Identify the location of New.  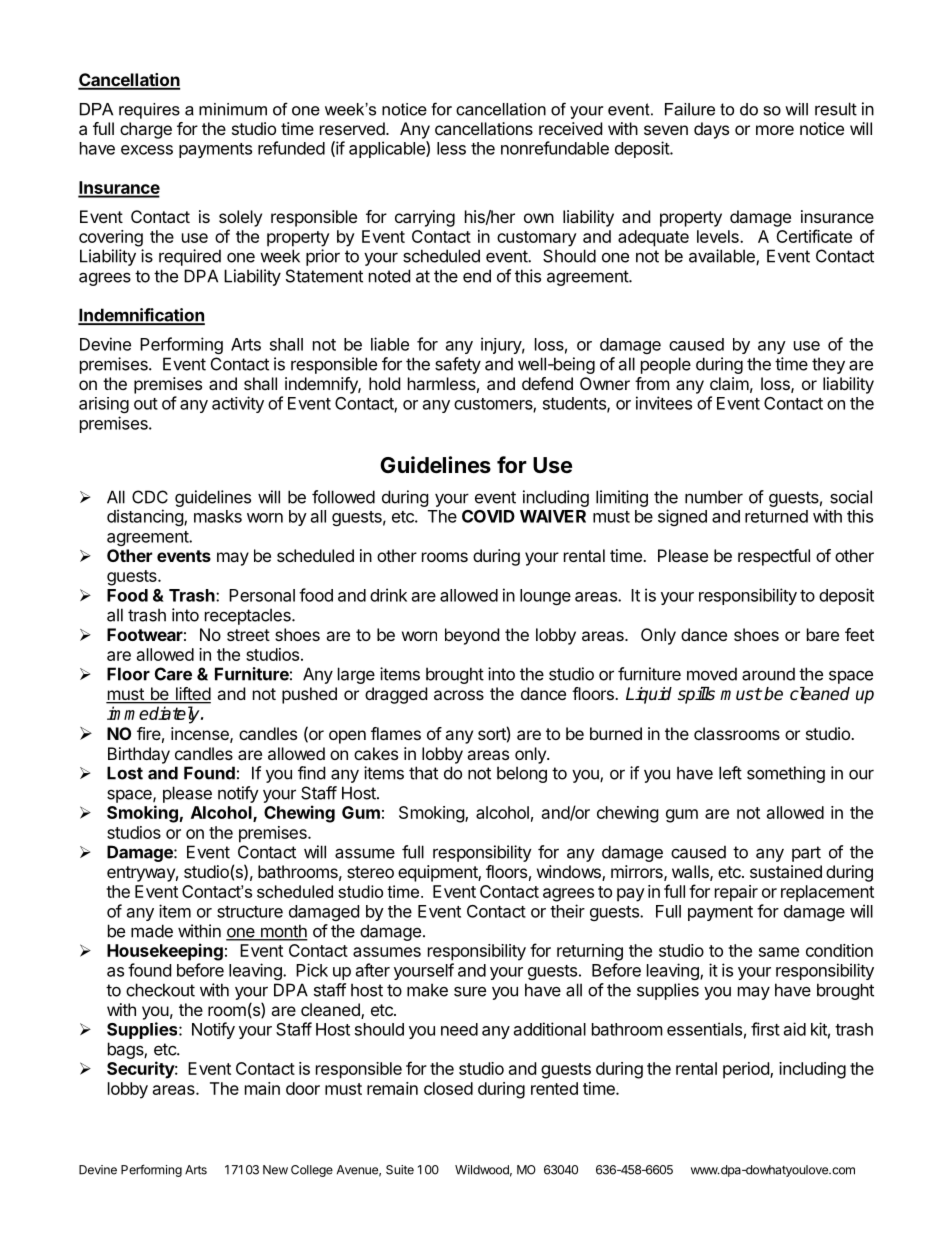
(275, 1170).
